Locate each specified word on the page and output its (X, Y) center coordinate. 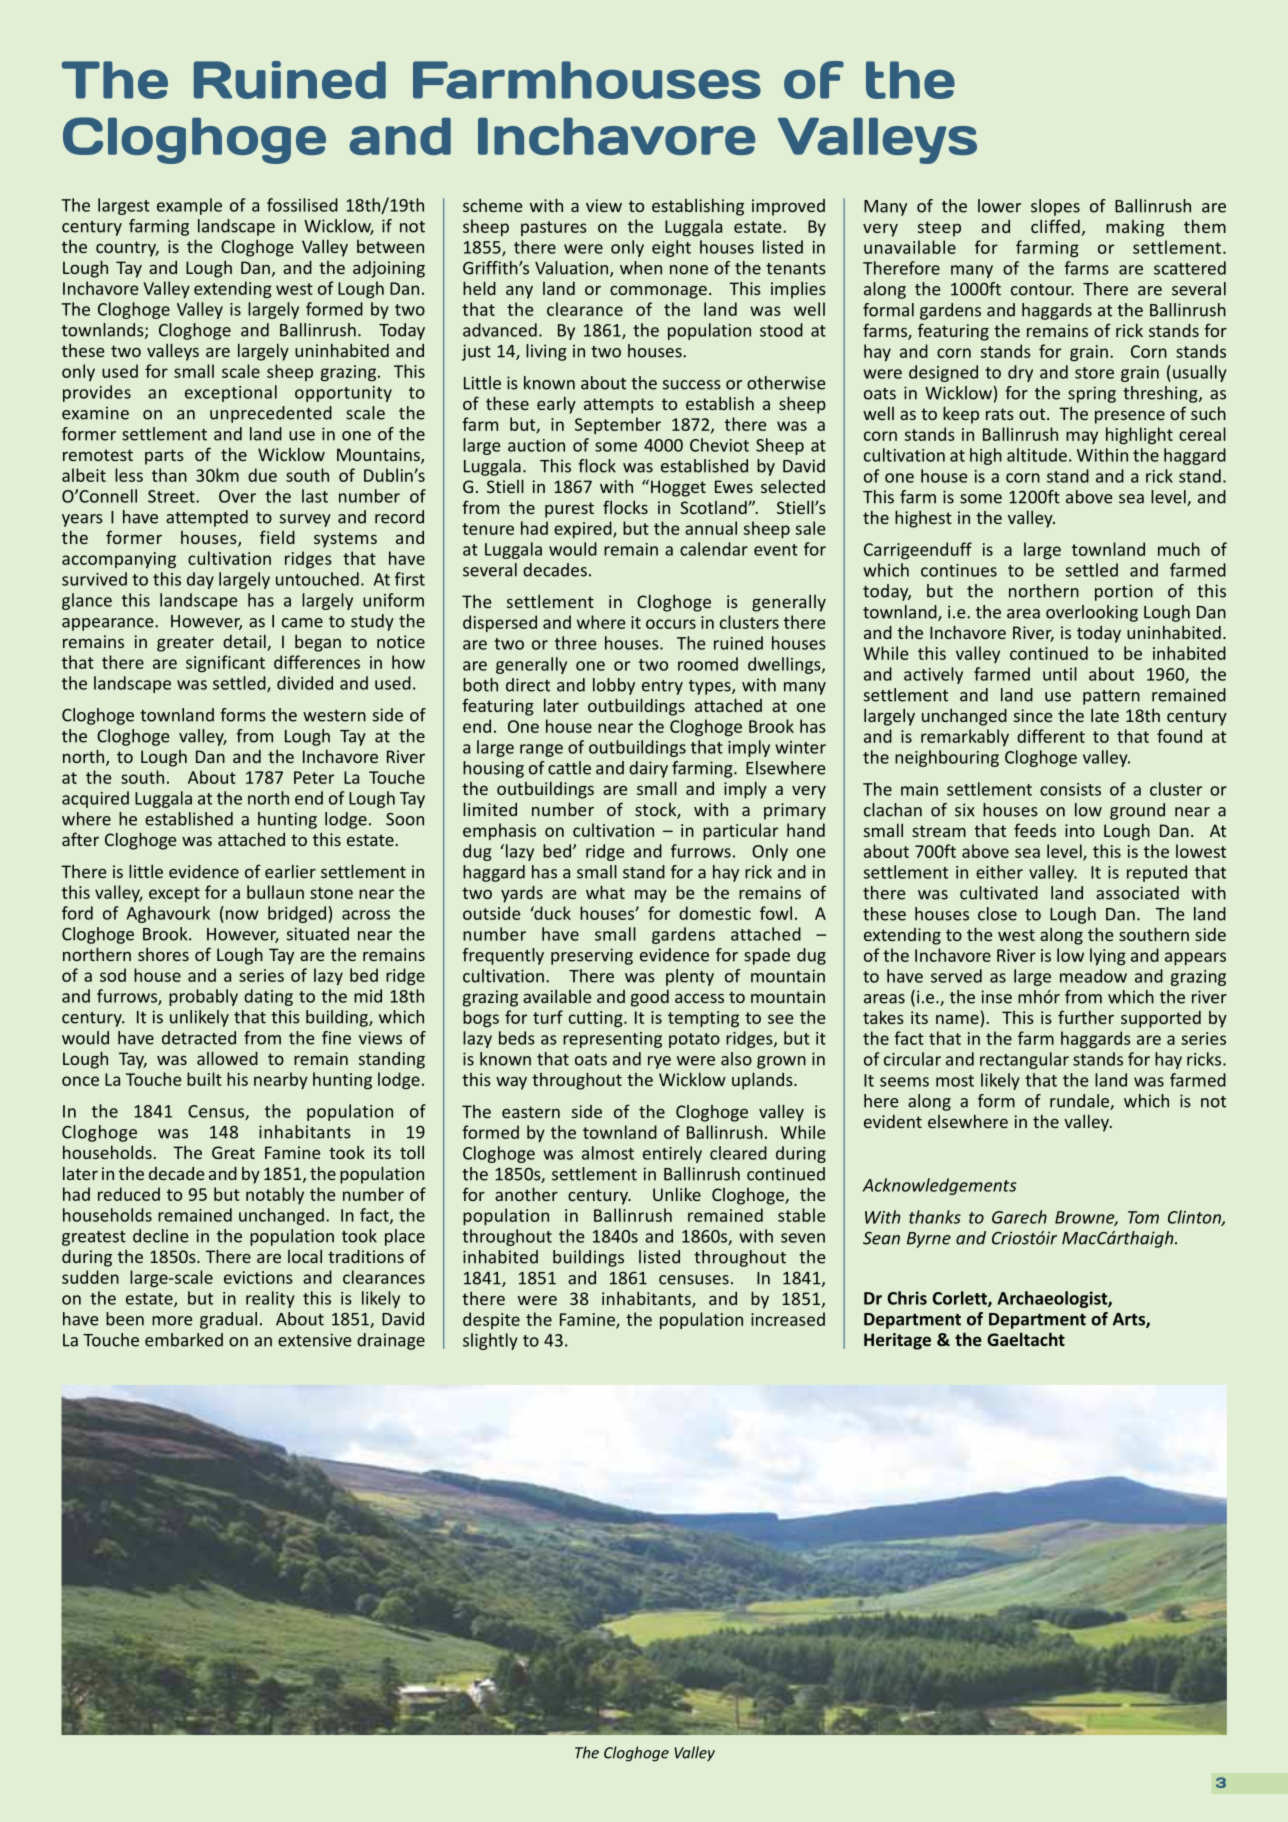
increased (788, 1319)
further (1086, 1017)
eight (671, 248)
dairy (648, 769)
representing (612, 1040)
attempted (207, 518)
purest (569, 510)
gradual (228, 1320)
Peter (314, 777)
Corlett (960, 1299)
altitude (1037, 455)
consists (1070, 789)
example (189, 206)
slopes (1055, 207)
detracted (199, 1038)
